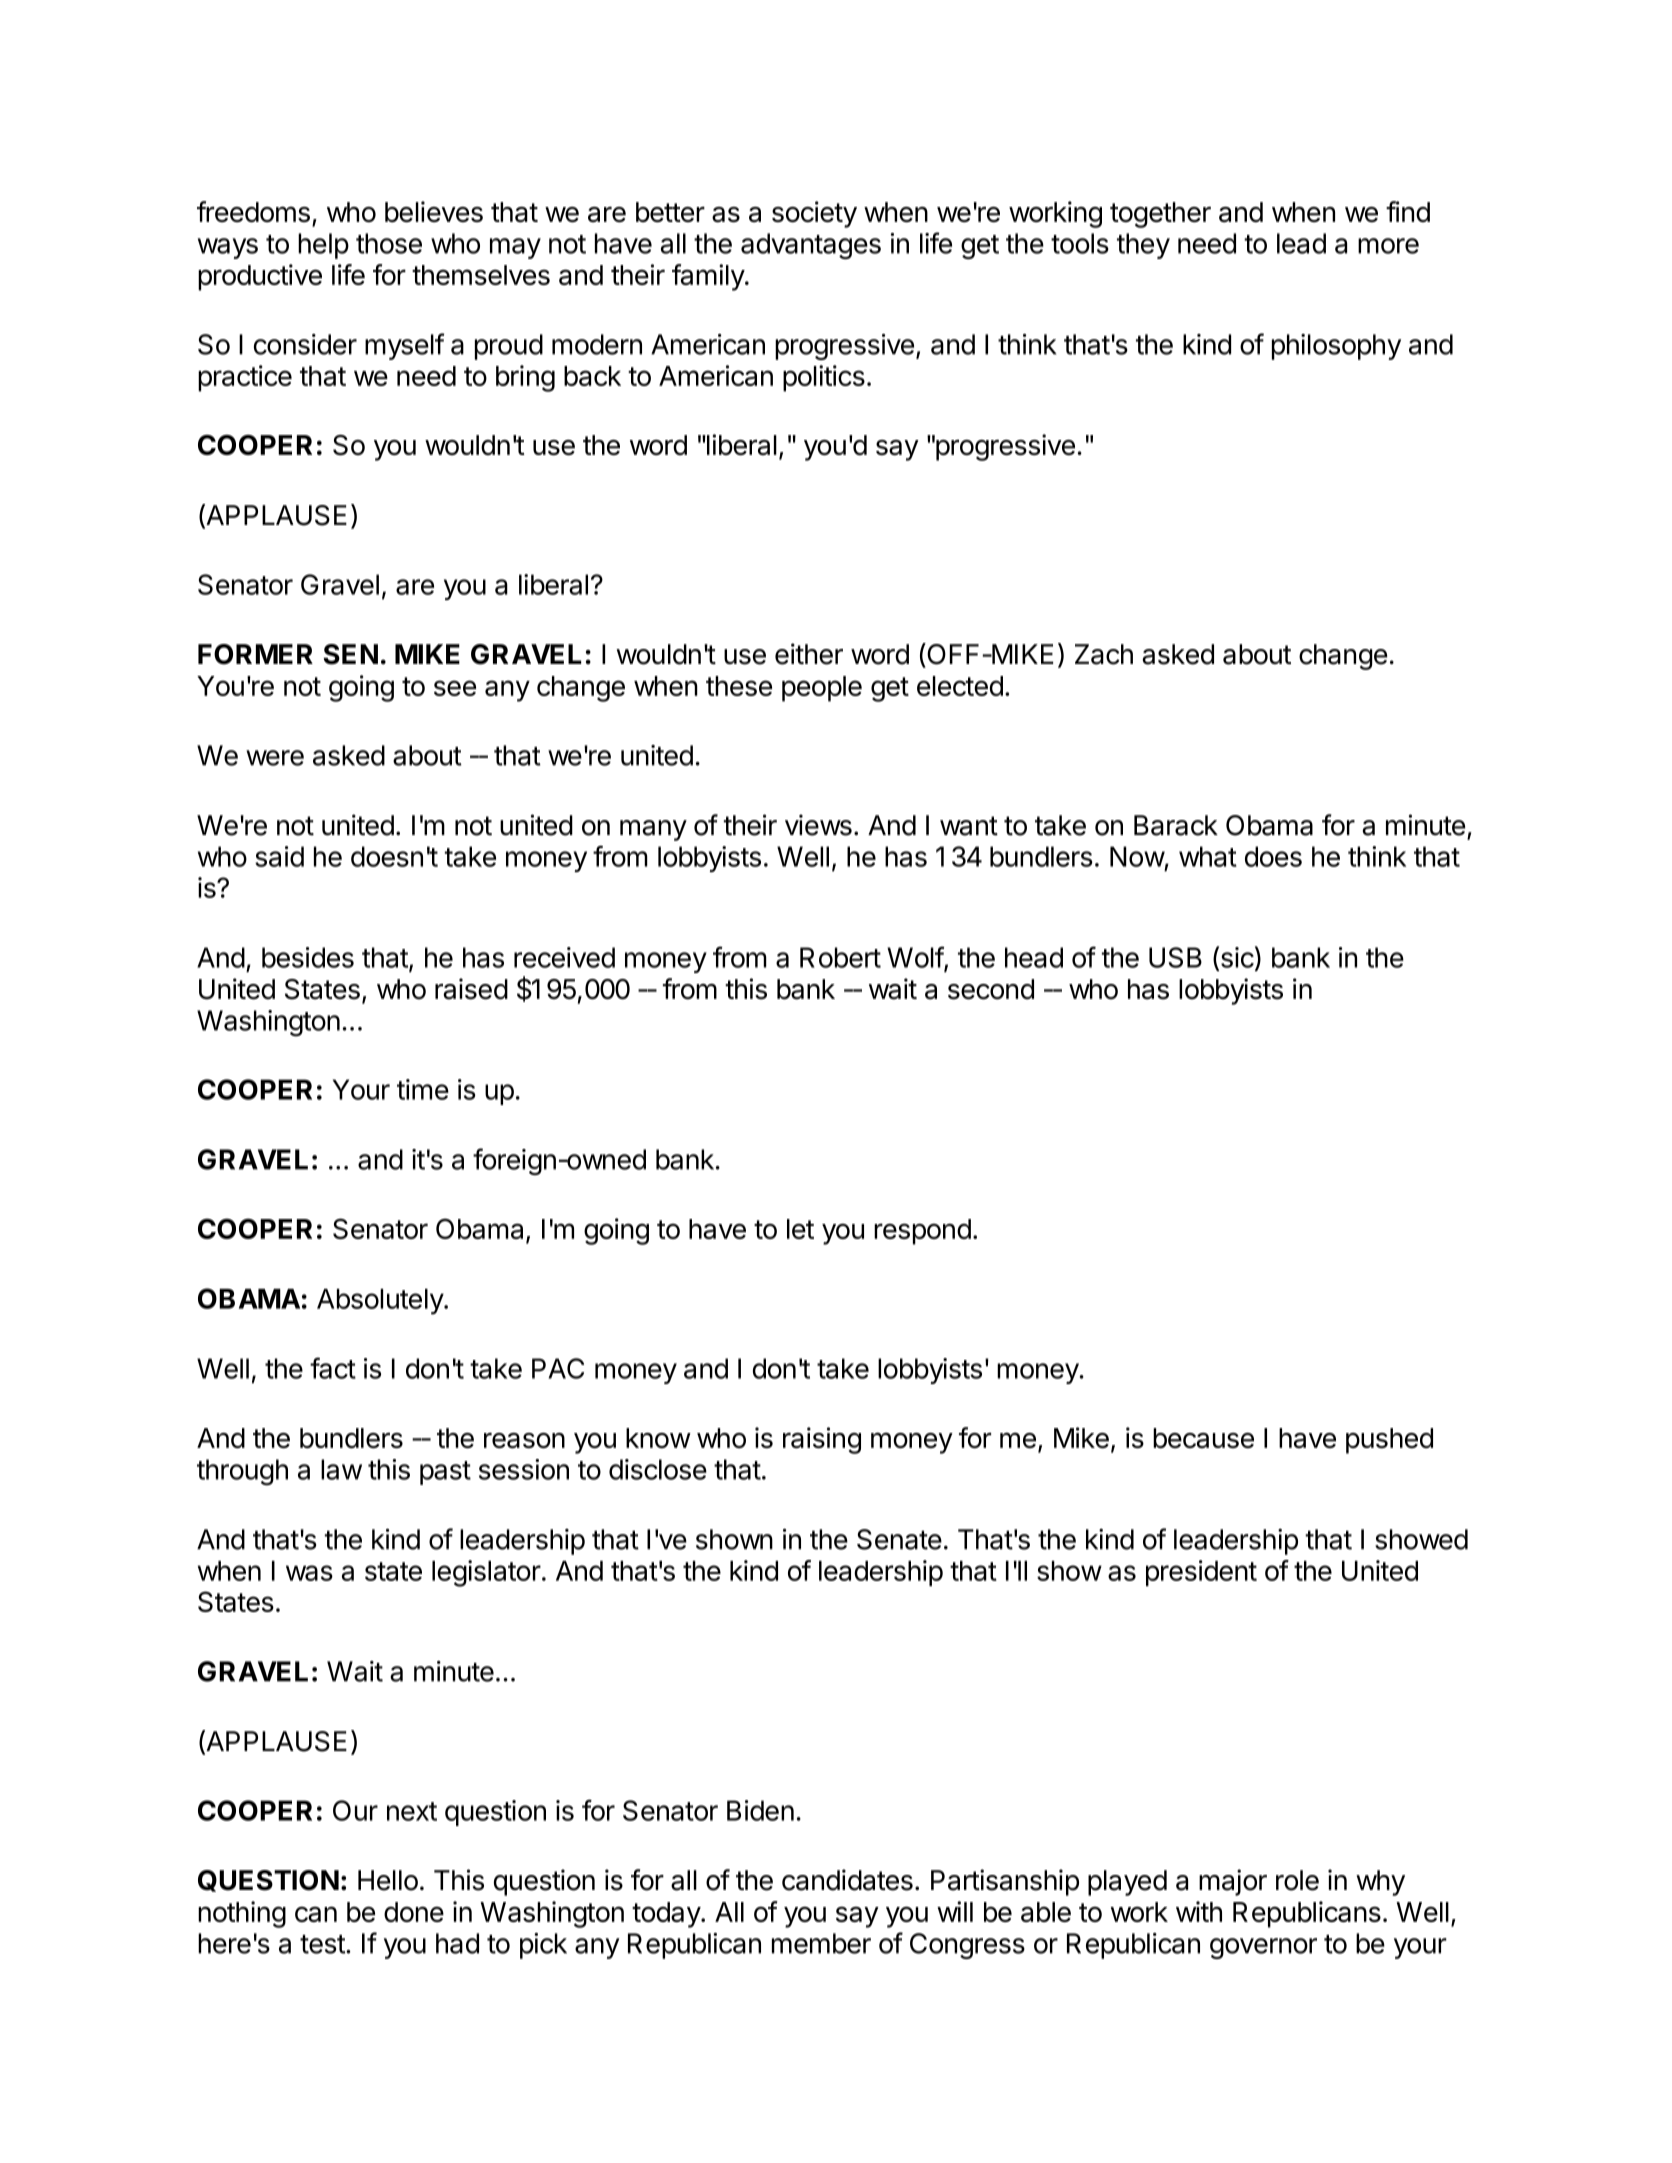 The height and width of the image is (2163, 1672). I want to click on Robert, so click(840, 957).
